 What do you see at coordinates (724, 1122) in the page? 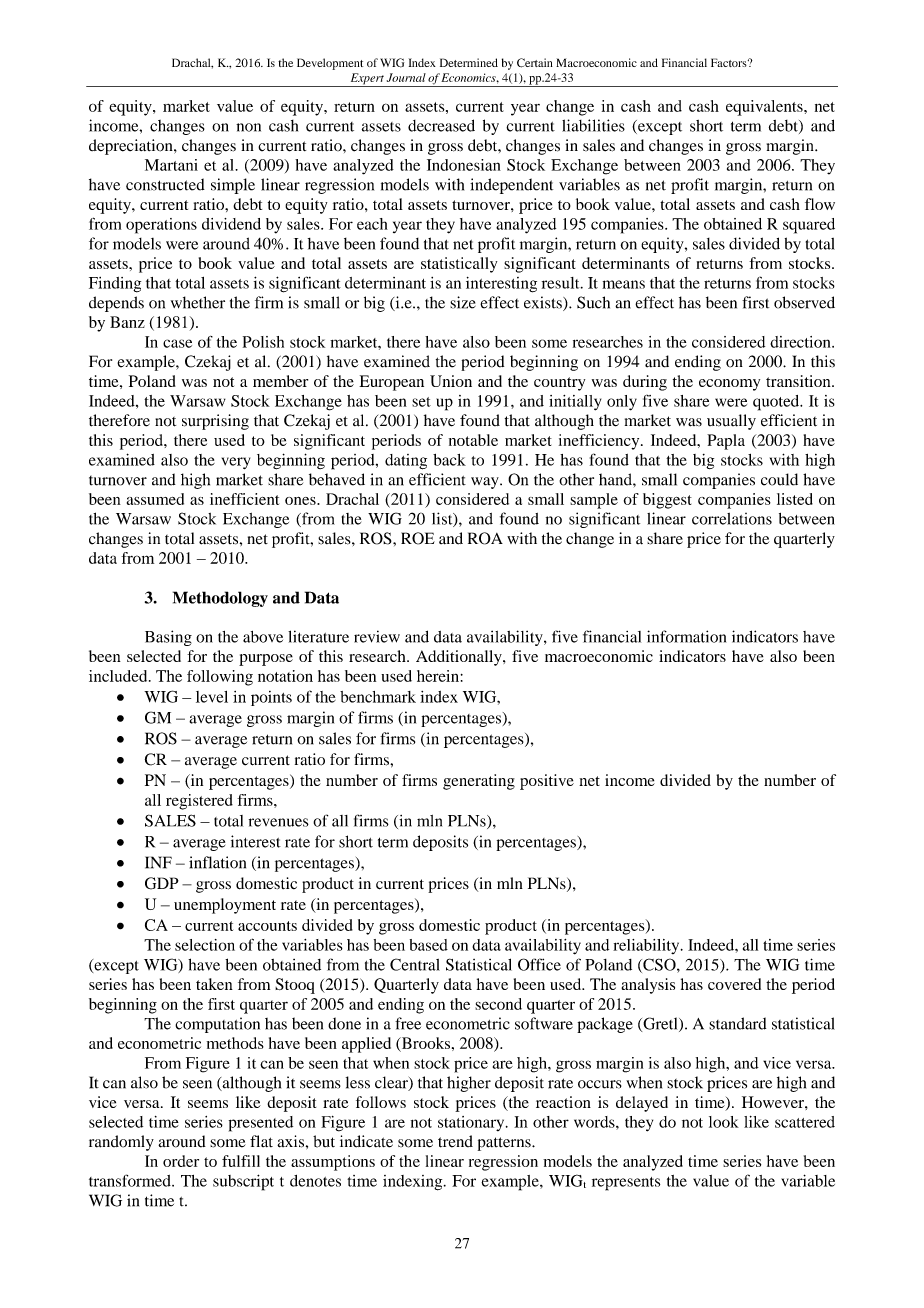
I see `look` at bounding box center [724, 1122].
